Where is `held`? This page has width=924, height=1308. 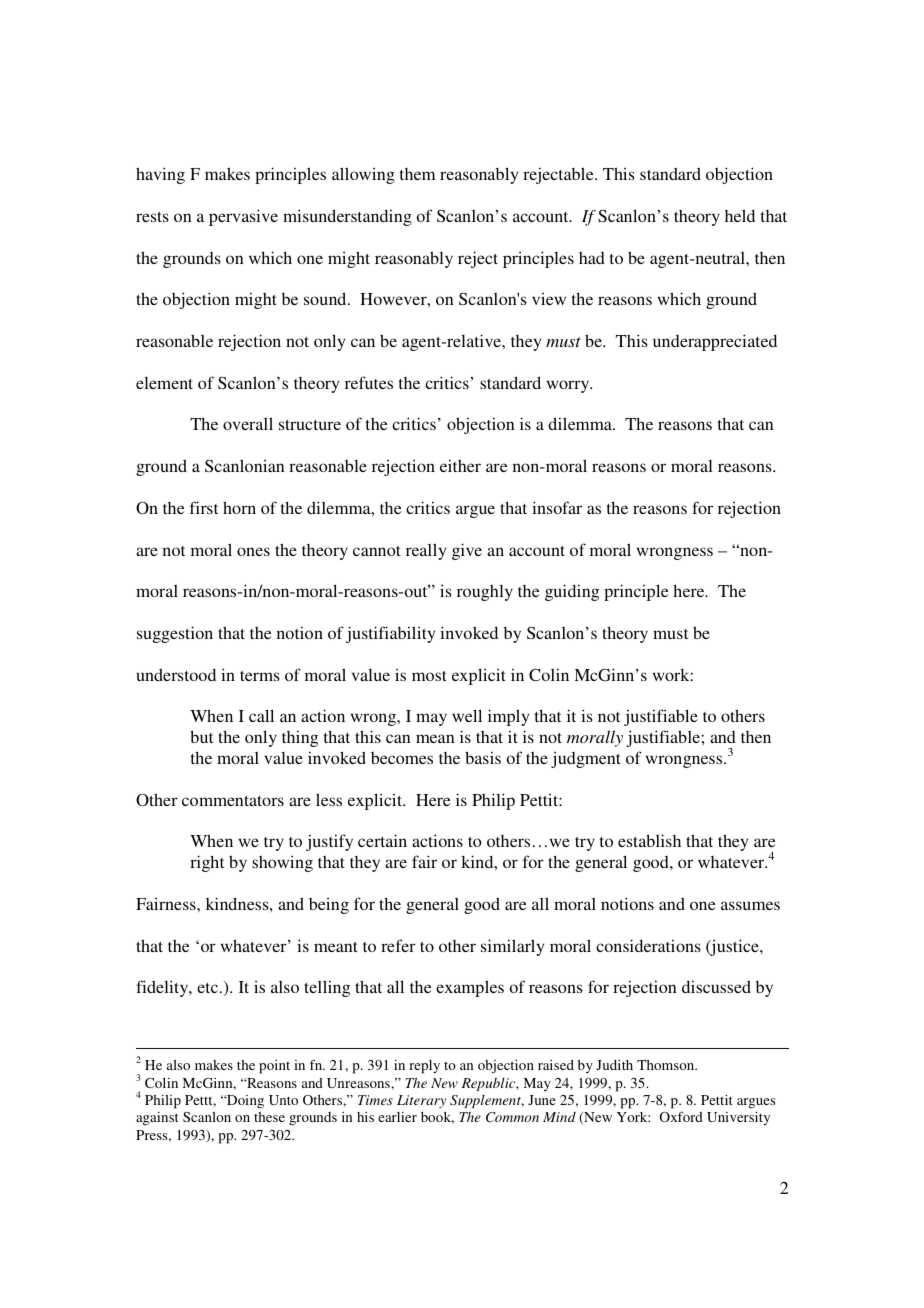 held is located at coordinates (740, 215).
